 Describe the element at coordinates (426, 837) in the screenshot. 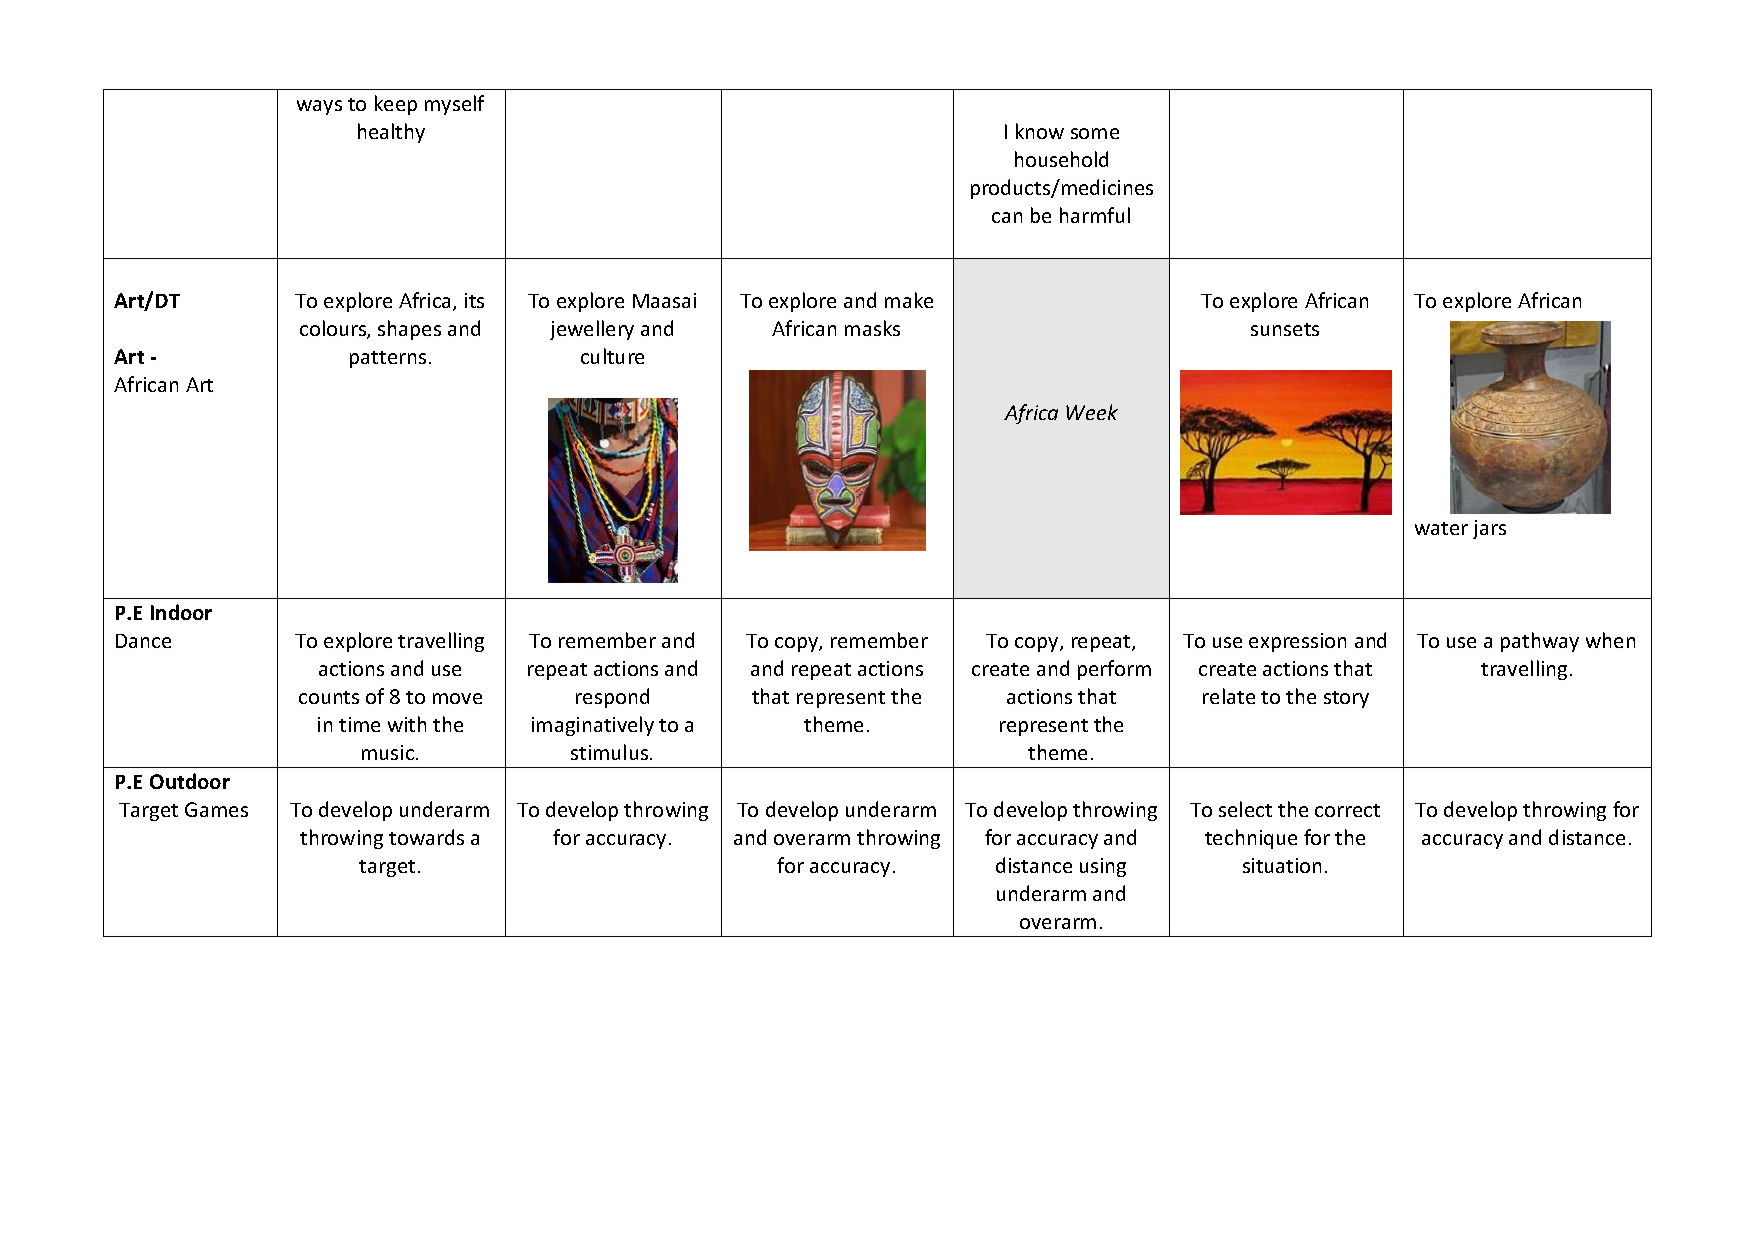

I see `towards` at that location.
